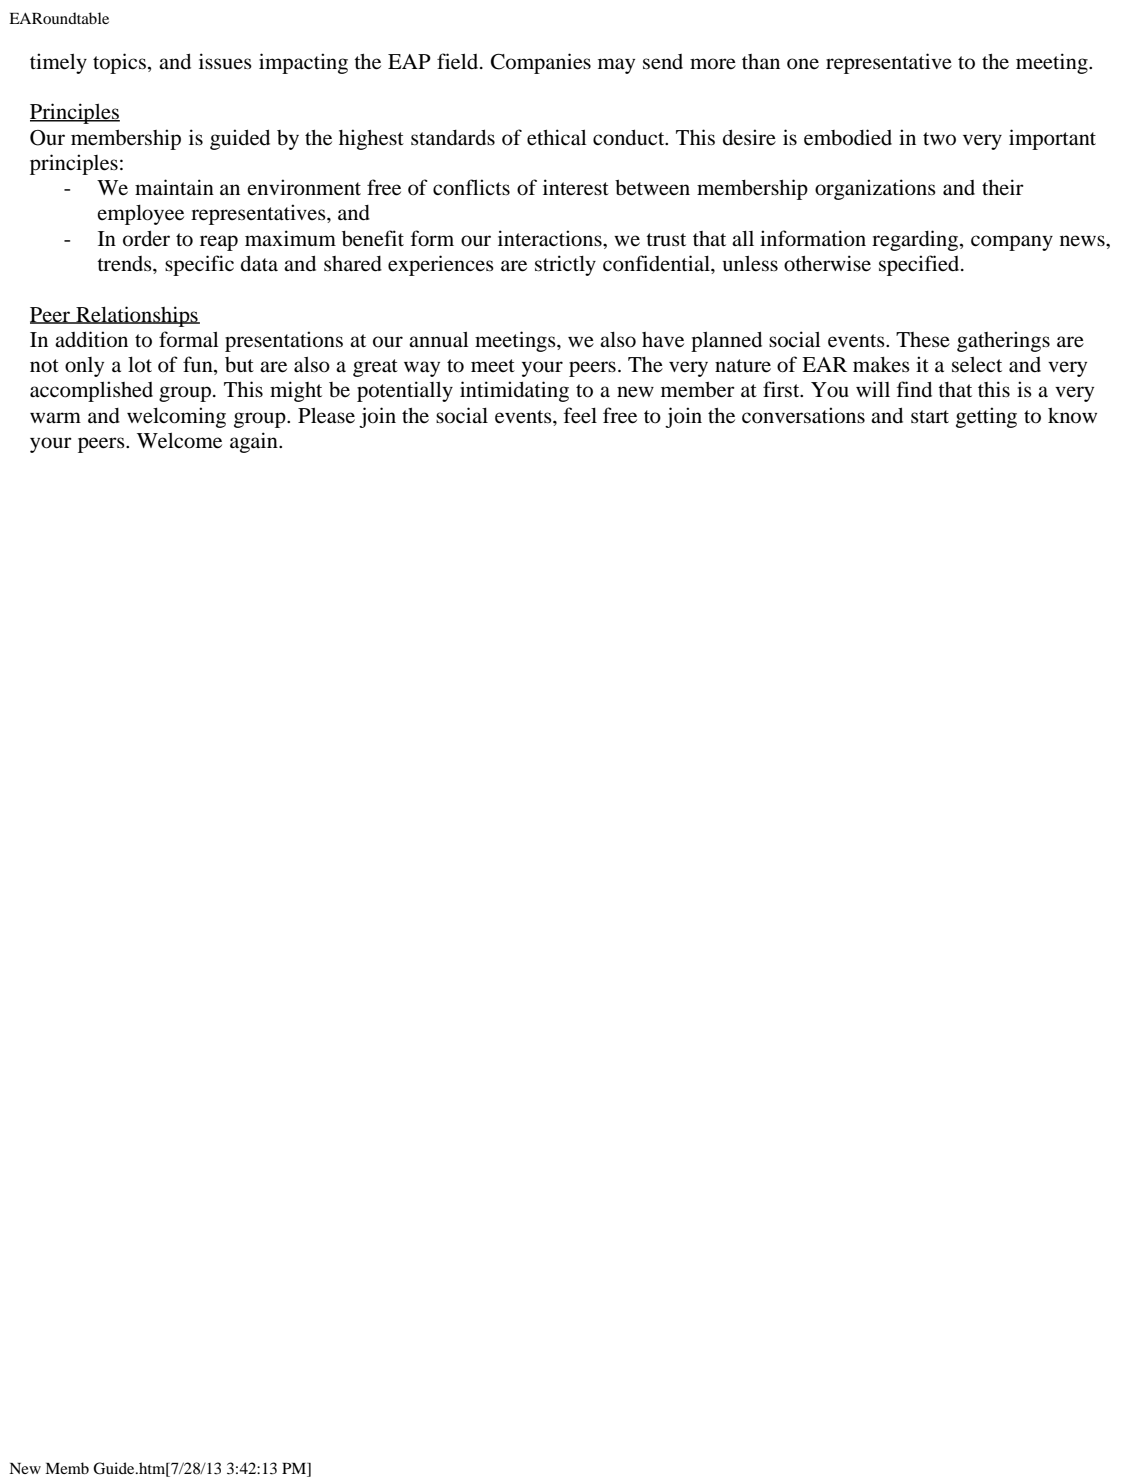  What do you see at coordinates (541, 63) in the image?
I see `Companies` at bounding box center [541, 63].
